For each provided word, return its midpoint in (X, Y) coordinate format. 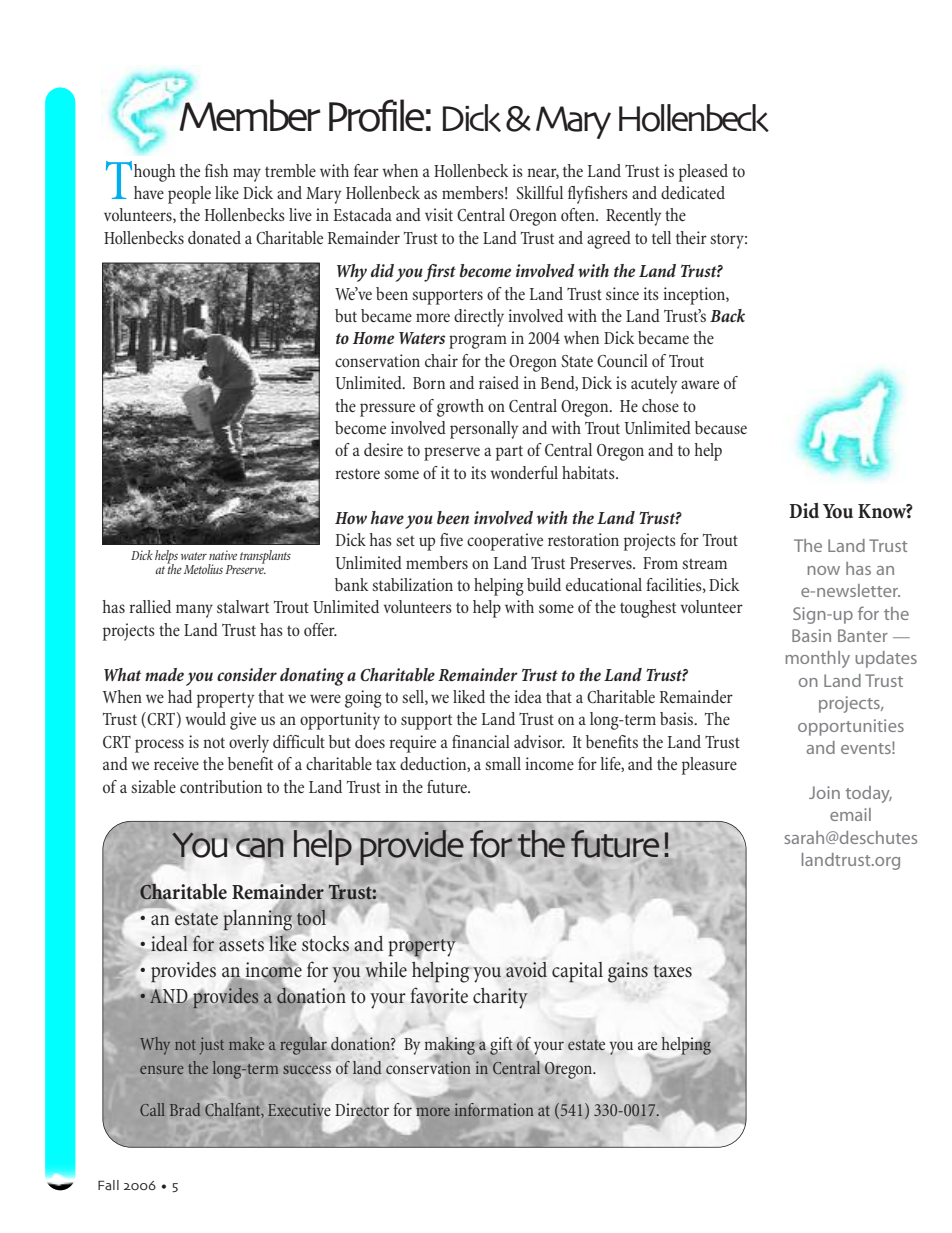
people (189, 195)
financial (481, 741)
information (494, 1110)
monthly (817, 659)
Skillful (539, 192)
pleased (703, 173)
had (180, 696)
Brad (185, 1109)
